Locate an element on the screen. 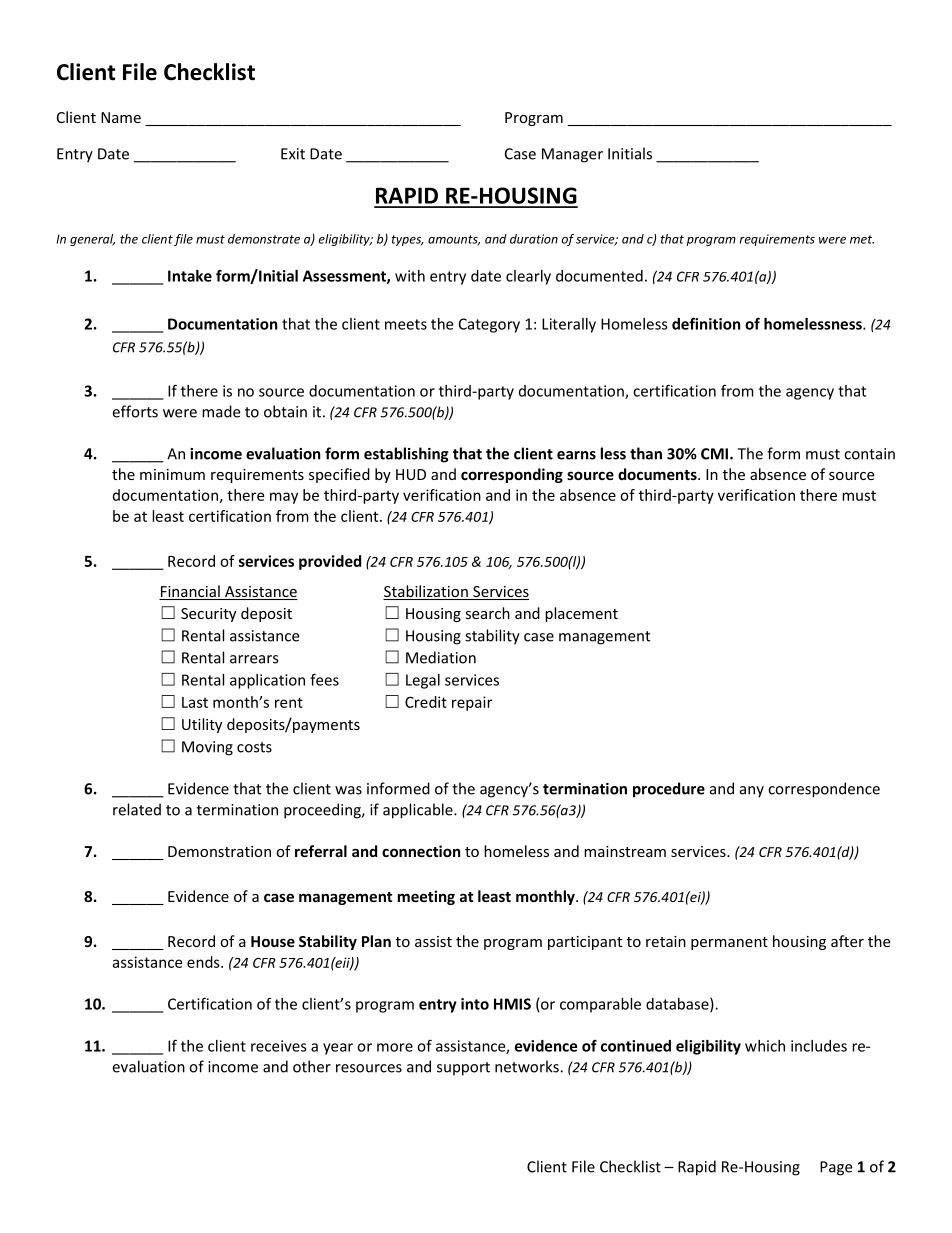 The height and width of the screenshot is (1233, 952). placement is located at coordinates (581, 614).
